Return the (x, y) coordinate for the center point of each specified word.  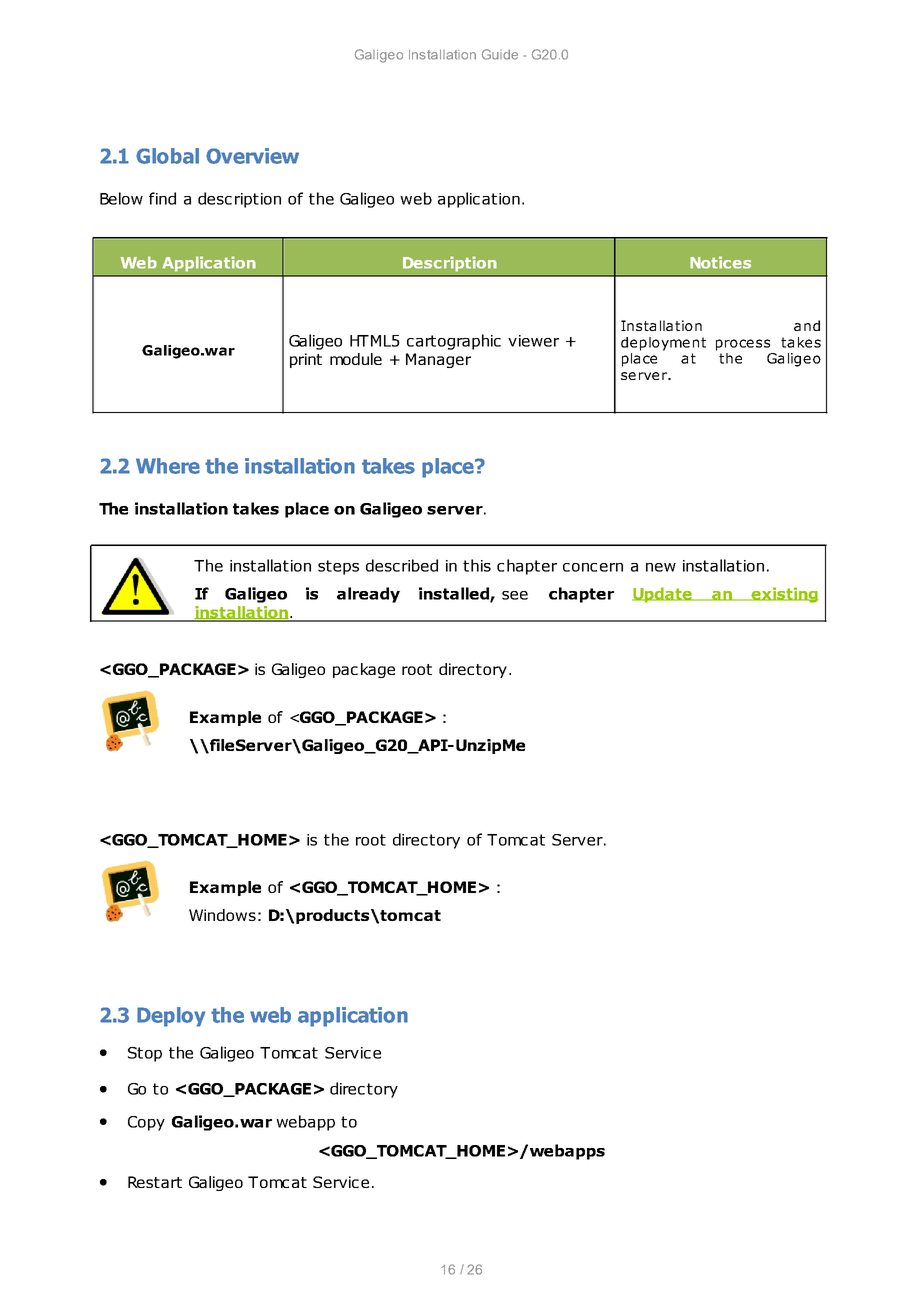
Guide (499, 54)
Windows (222, 915)
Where (168, 466)
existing (783, 595)
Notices (720, 262)
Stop (145, 1054)
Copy (146, 1123)
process (743, 345)
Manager (438, 360)
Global (167, 156)
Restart (155, 1182)
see (515, 595)
